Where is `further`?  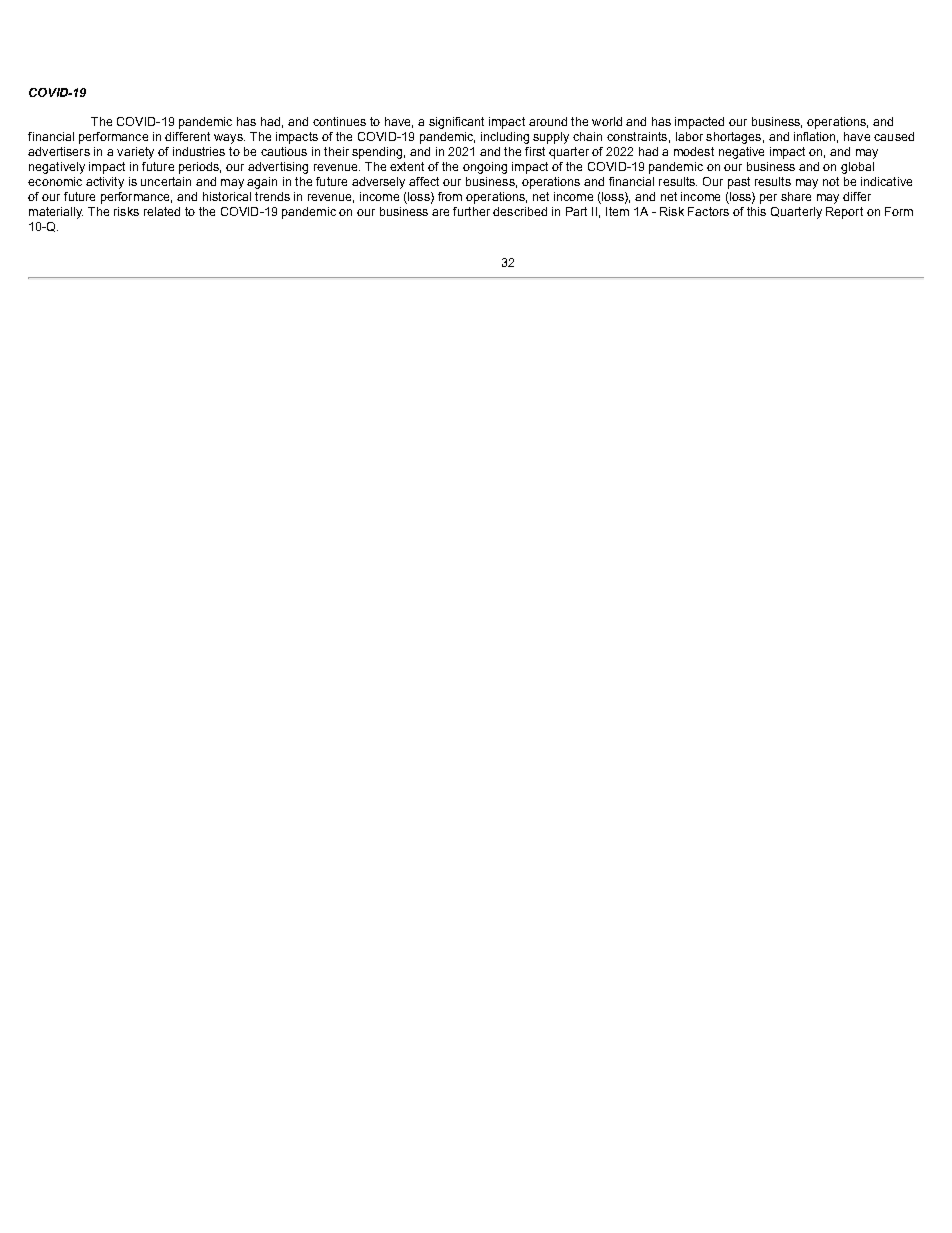
further is located at coordinates (471, 211).
